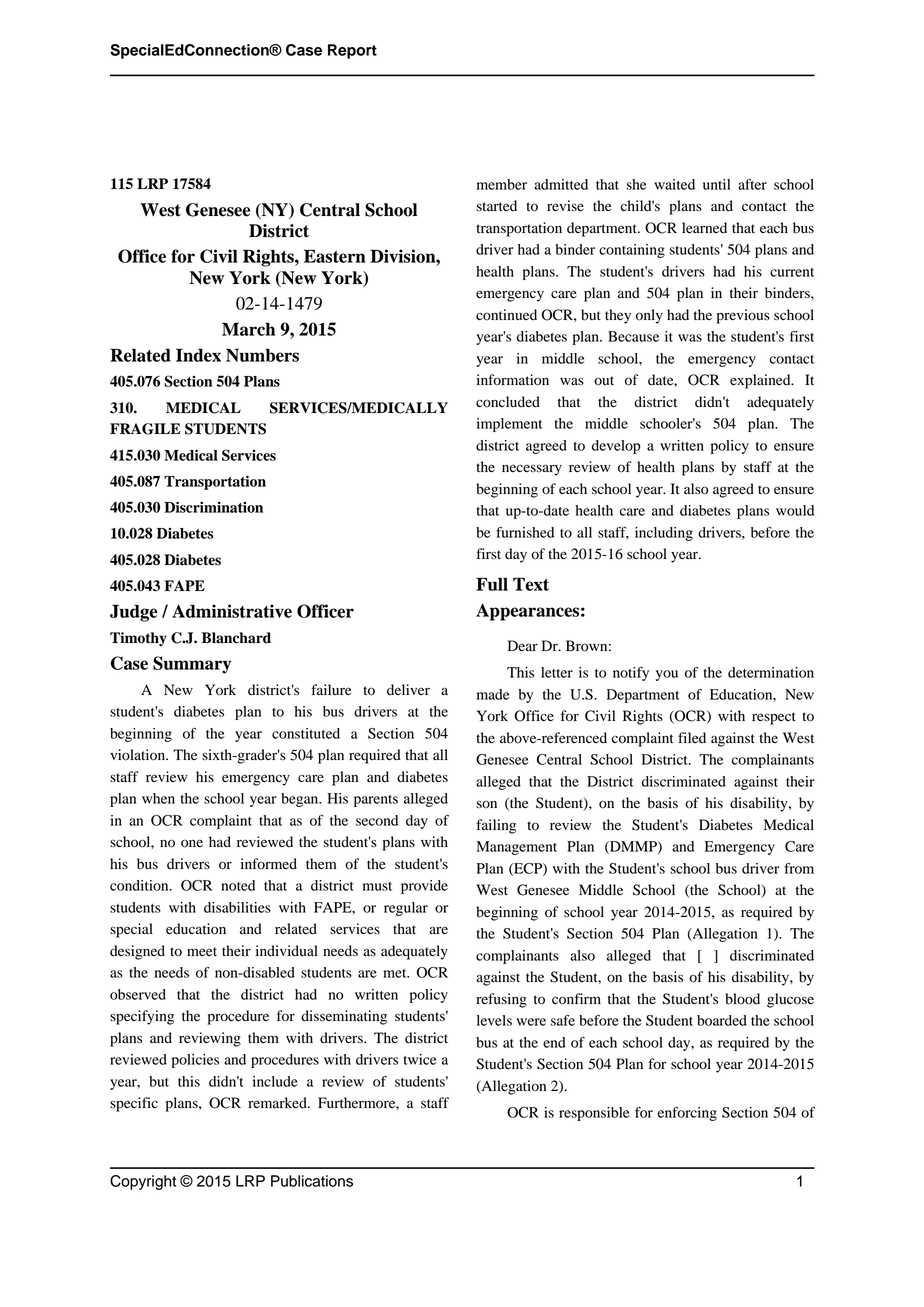 The image size is (924, 1307). I want to click on previous, so click(743, 316).
